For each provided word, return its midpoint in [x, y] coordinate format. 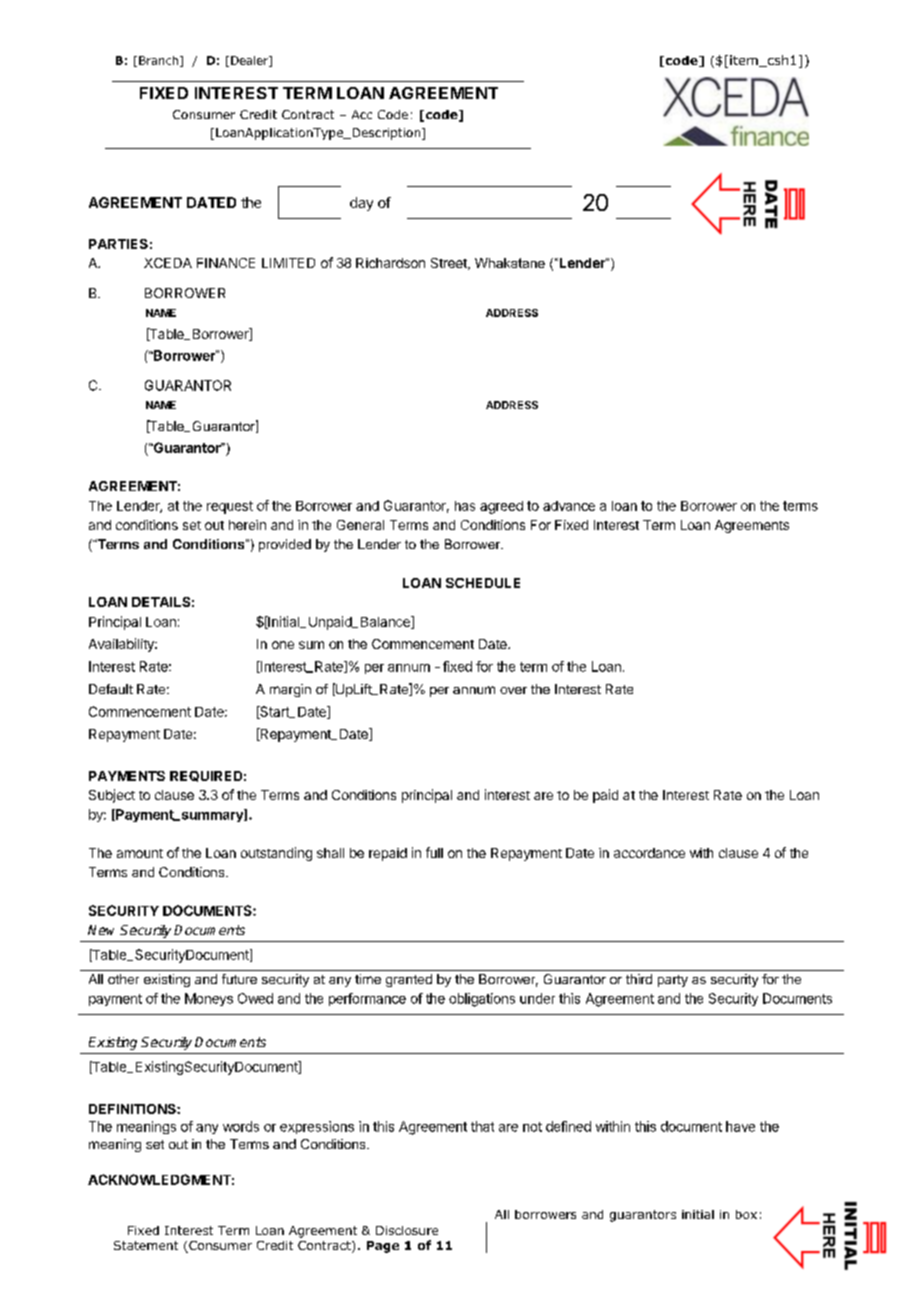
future [239, 979]
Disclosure [407, 1230]
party [673, 981]
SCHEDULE [483, 583]
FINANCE [226, 263]
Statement [146, 1245]
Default [111, 689]
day [361, 204]
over [513, 690]
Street [450, 264]
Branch [158, 60]
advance [569, 506]
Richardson [390, 263]
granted [409, 980]
